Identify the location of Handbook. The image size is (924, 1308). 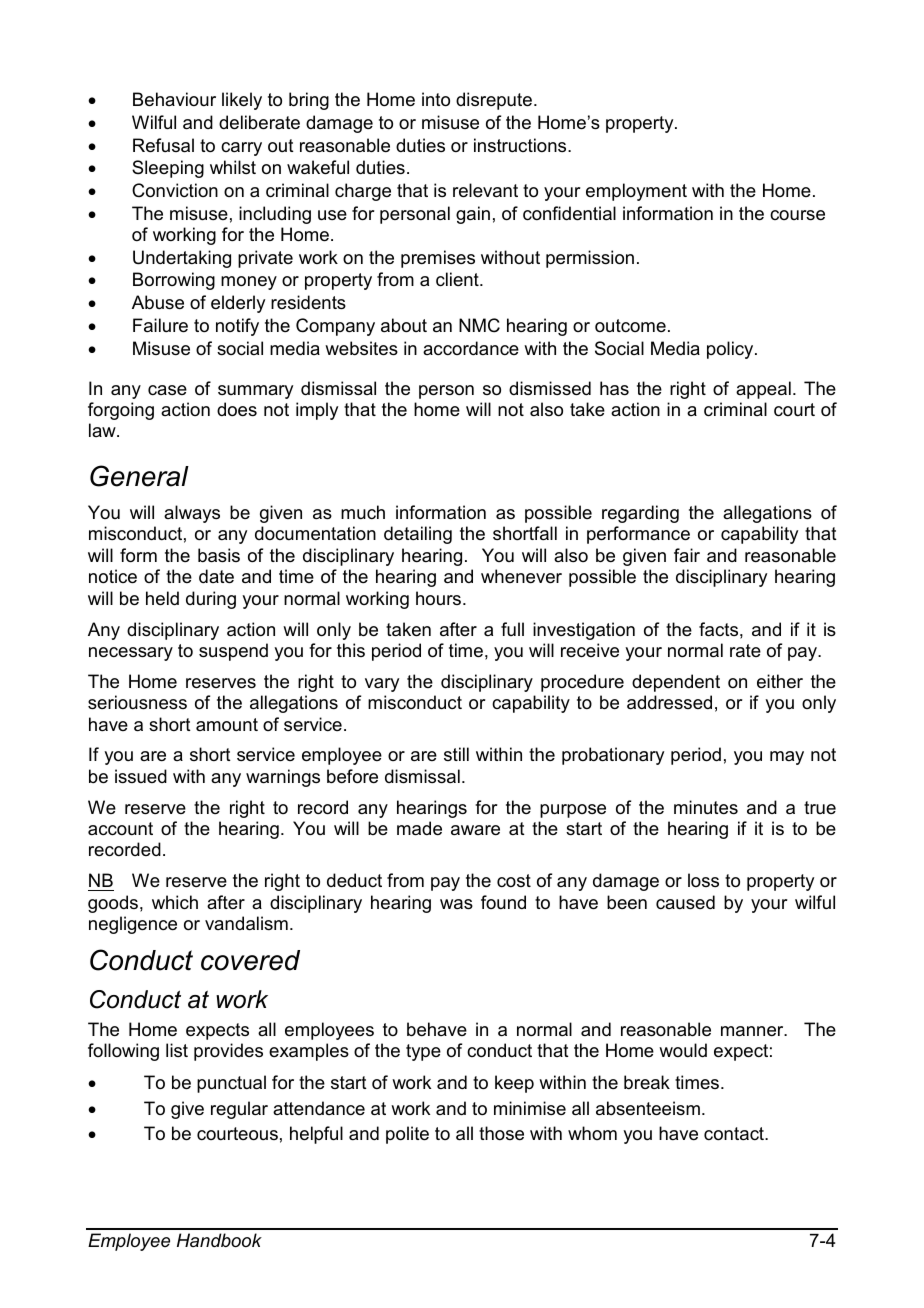
(219, 1240).
